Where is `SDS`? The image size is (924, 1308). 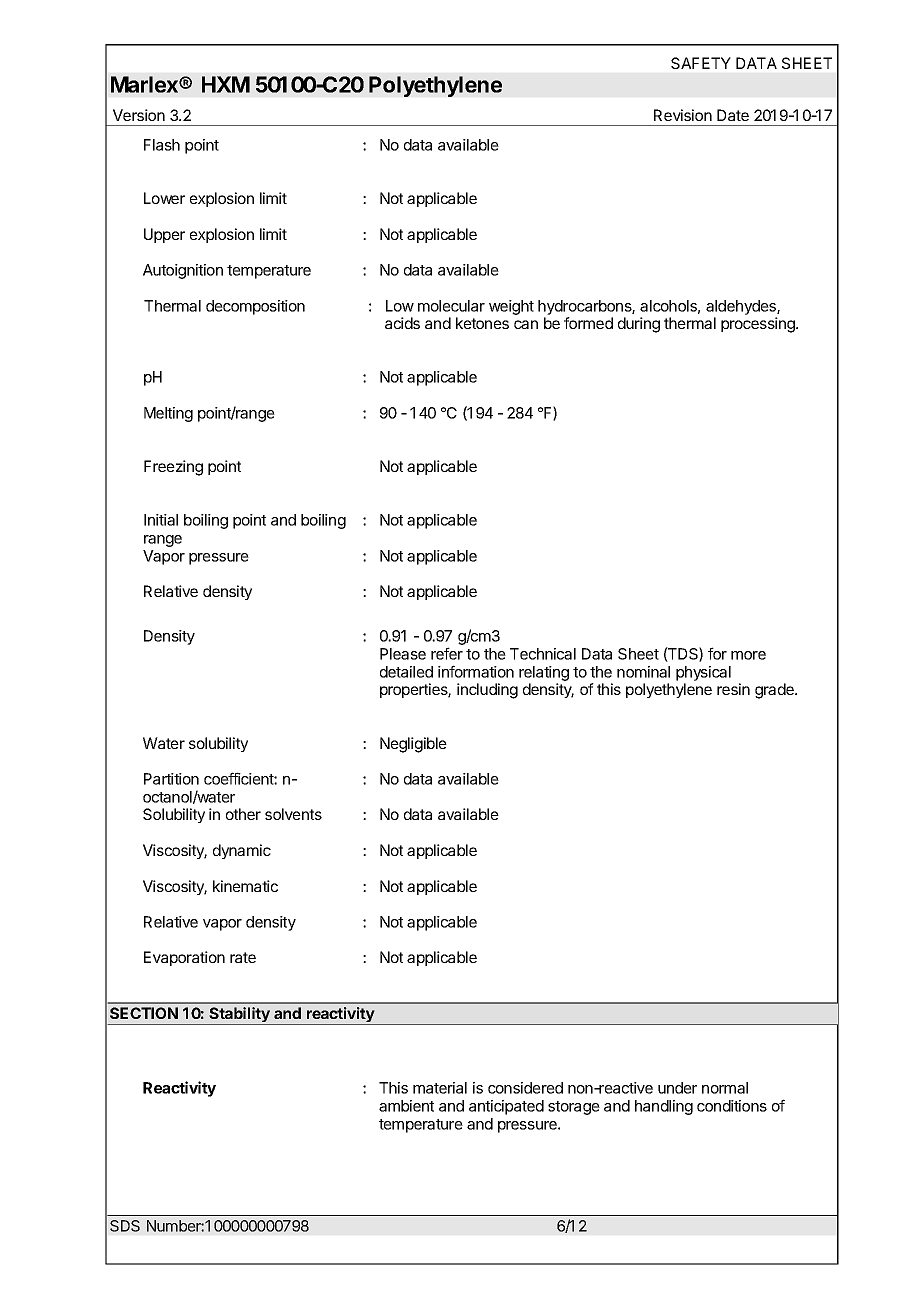
SDS is located at coordinates (125, 1226).
